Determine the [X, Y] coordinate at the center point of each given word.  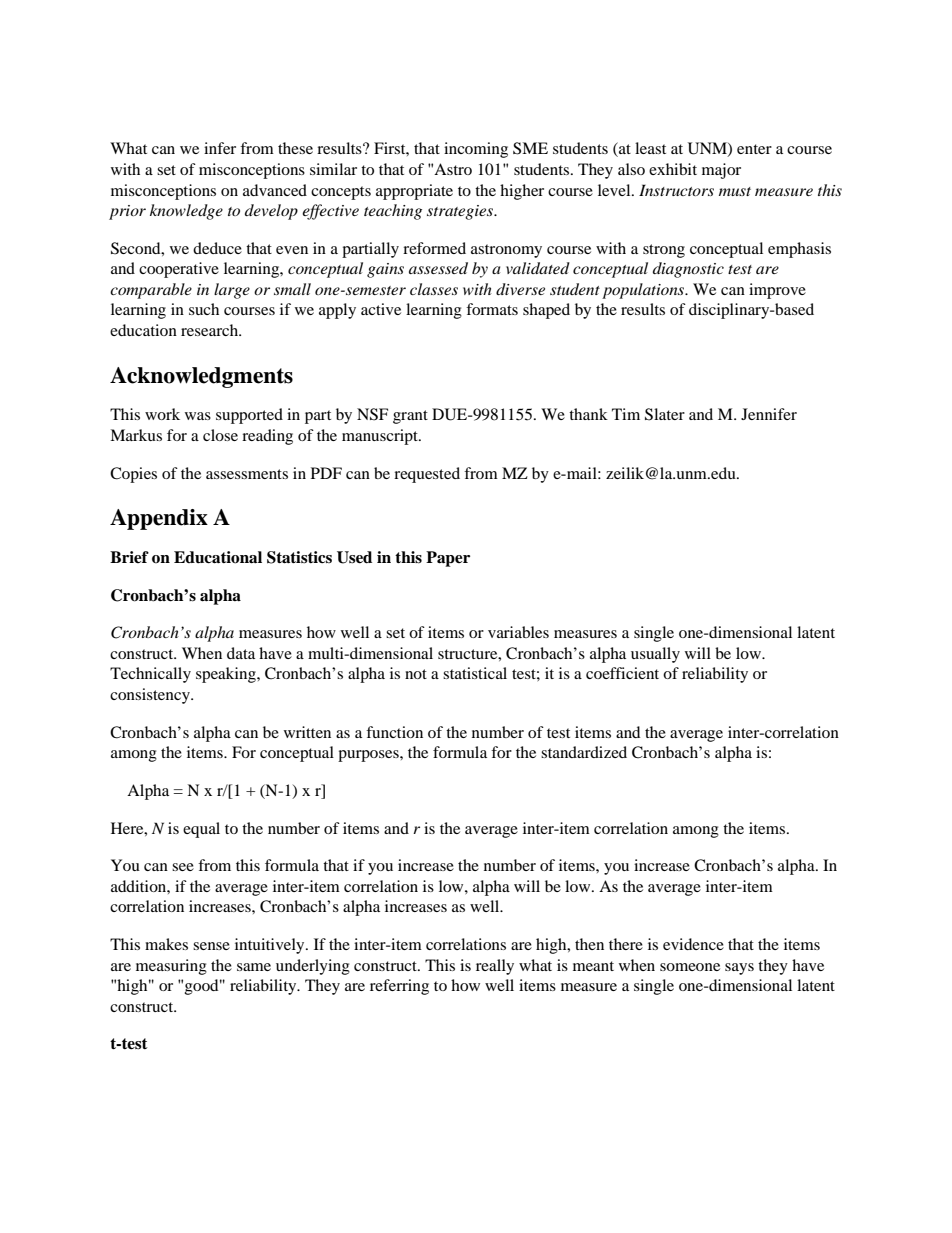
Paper [448, 559]
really [495, 967]
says [739, 969]
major [721, 171]
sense [211, 946]
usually [655, 655]
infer [220, 148]
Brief [129, 557]
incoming [476, 150]
